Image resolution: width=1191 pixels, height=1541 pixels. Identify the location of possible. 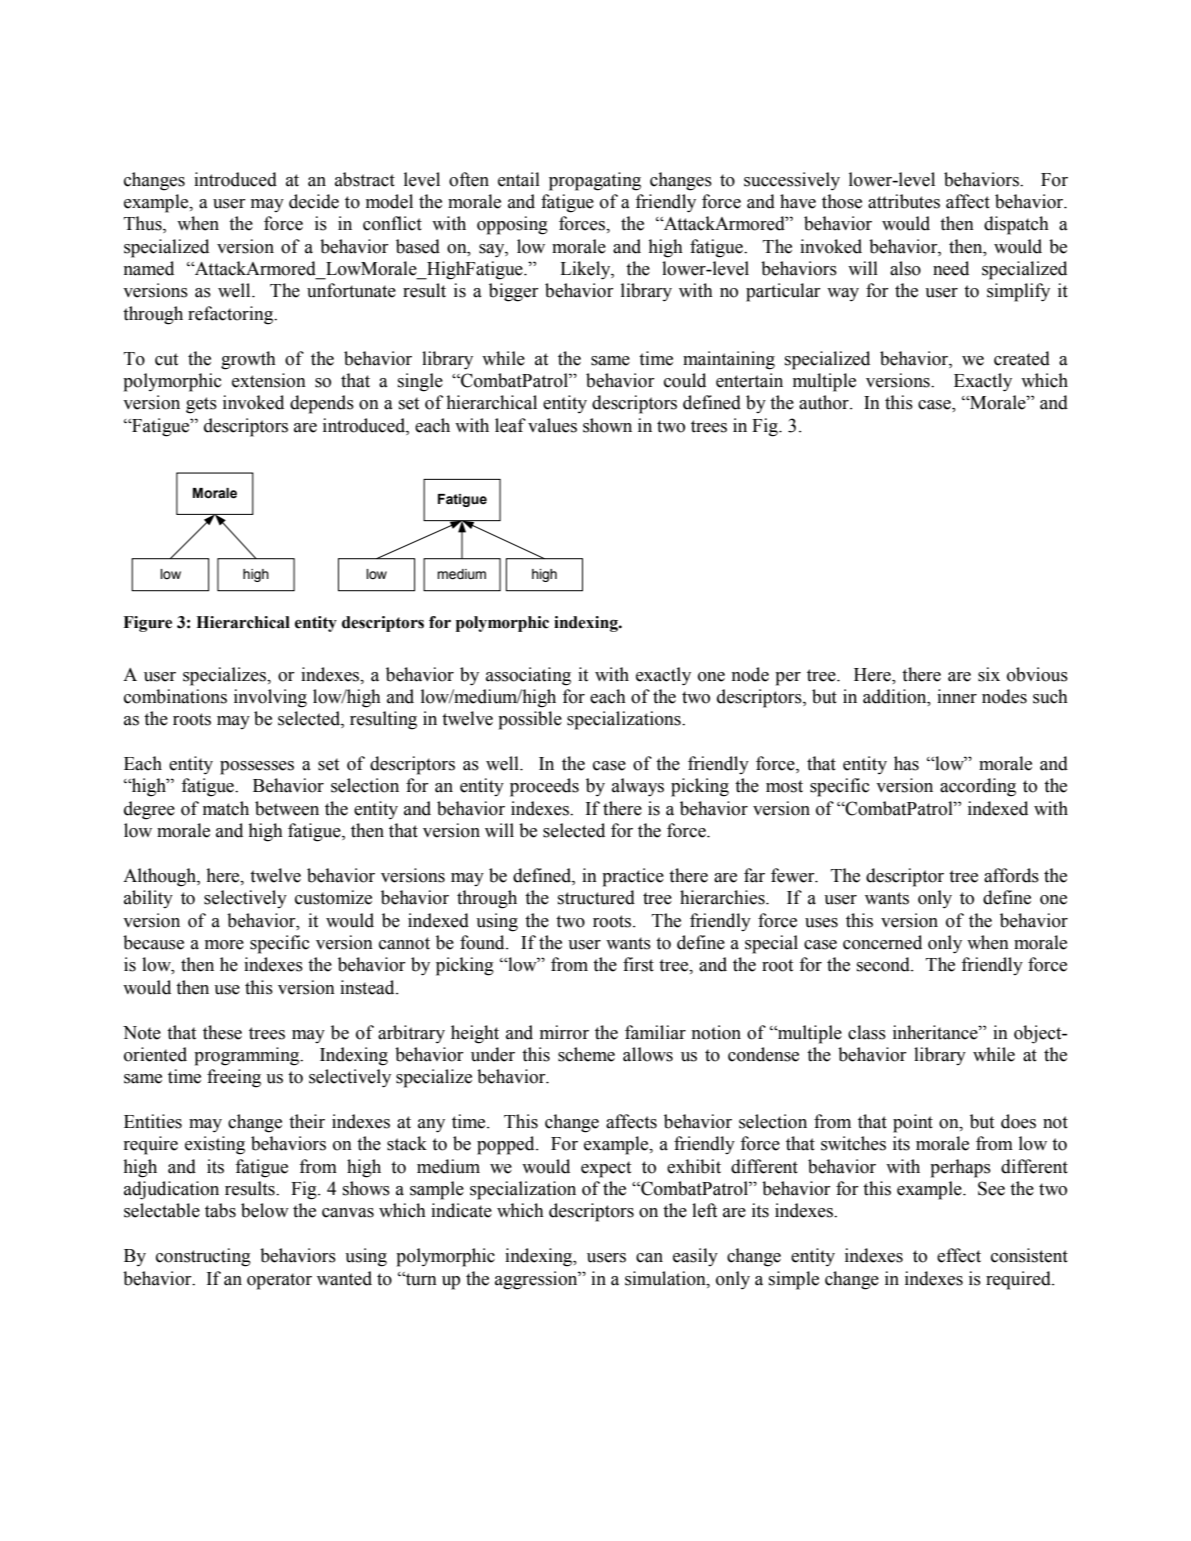
(530, 720).
